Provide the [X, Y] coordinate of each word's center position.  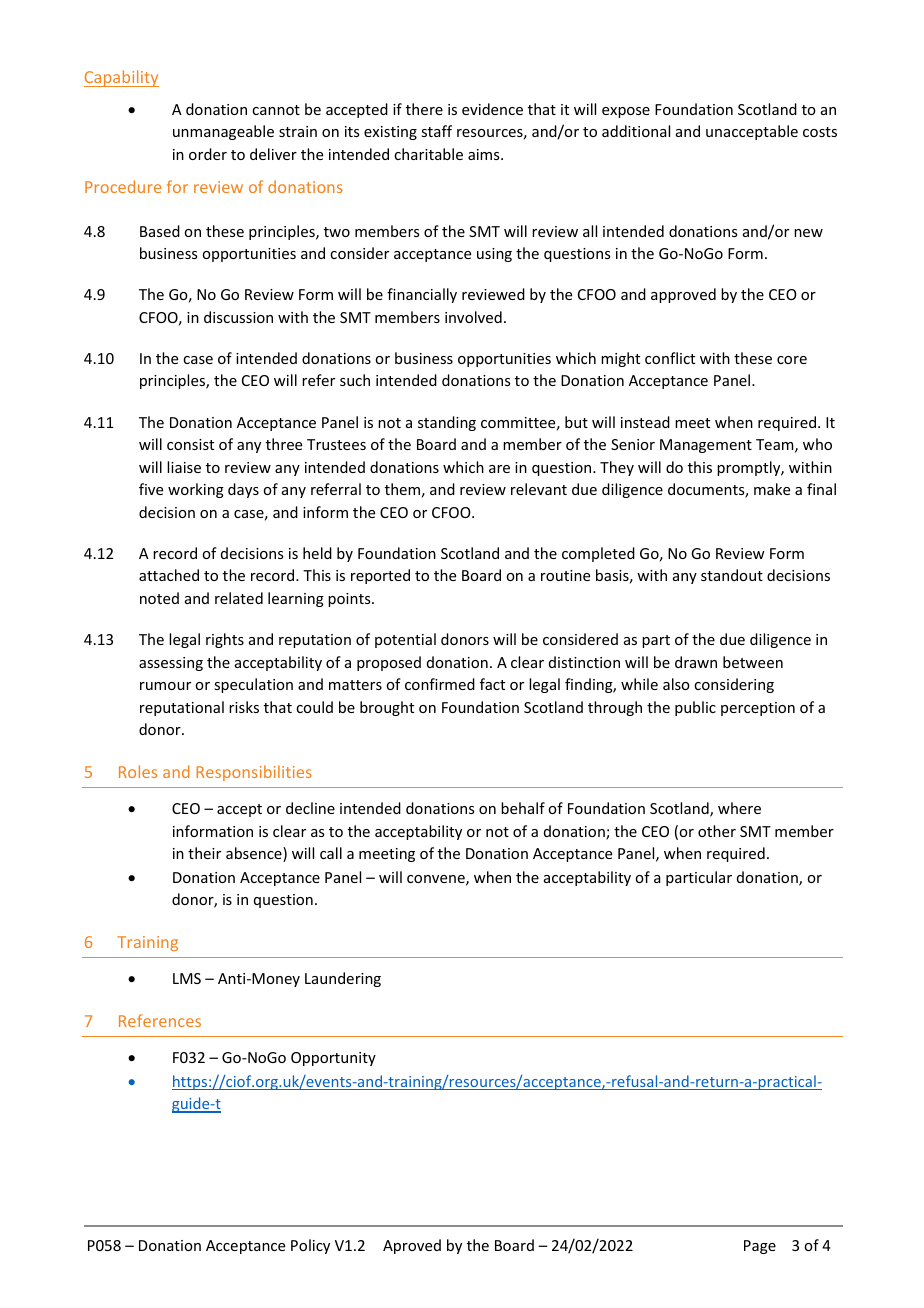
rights [225, 640]
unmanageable [223, 132]
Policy [310, 1246]
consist [190, 444]
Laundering [343, 979]
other [717, 831]
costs [820, 132]
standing [447, 423]
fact [492, 684]
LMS [187, 978]
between [753, 662]
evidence [492, 109]
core [792, 360]
